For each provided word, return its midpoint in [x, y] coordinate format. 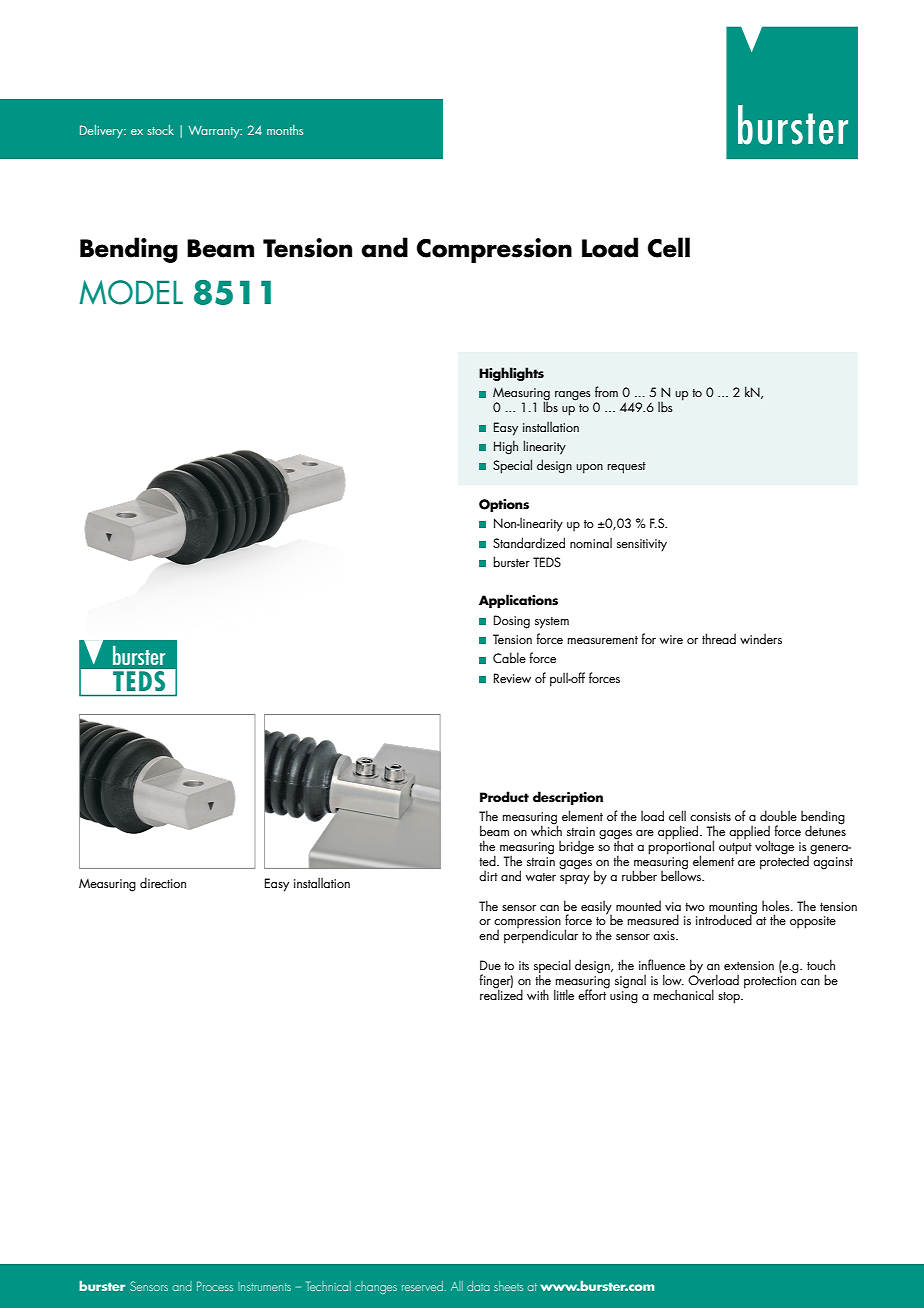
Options [504, 505]
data [478, 1286]
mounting [733, 909]
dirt [488, 875]
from [606, 391]
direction [163, 882]
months [285, 130]
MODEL [131, 292]
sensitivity [642, 545]
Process [215, 1286]
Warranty [215, 132]
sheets [508, 1286]
